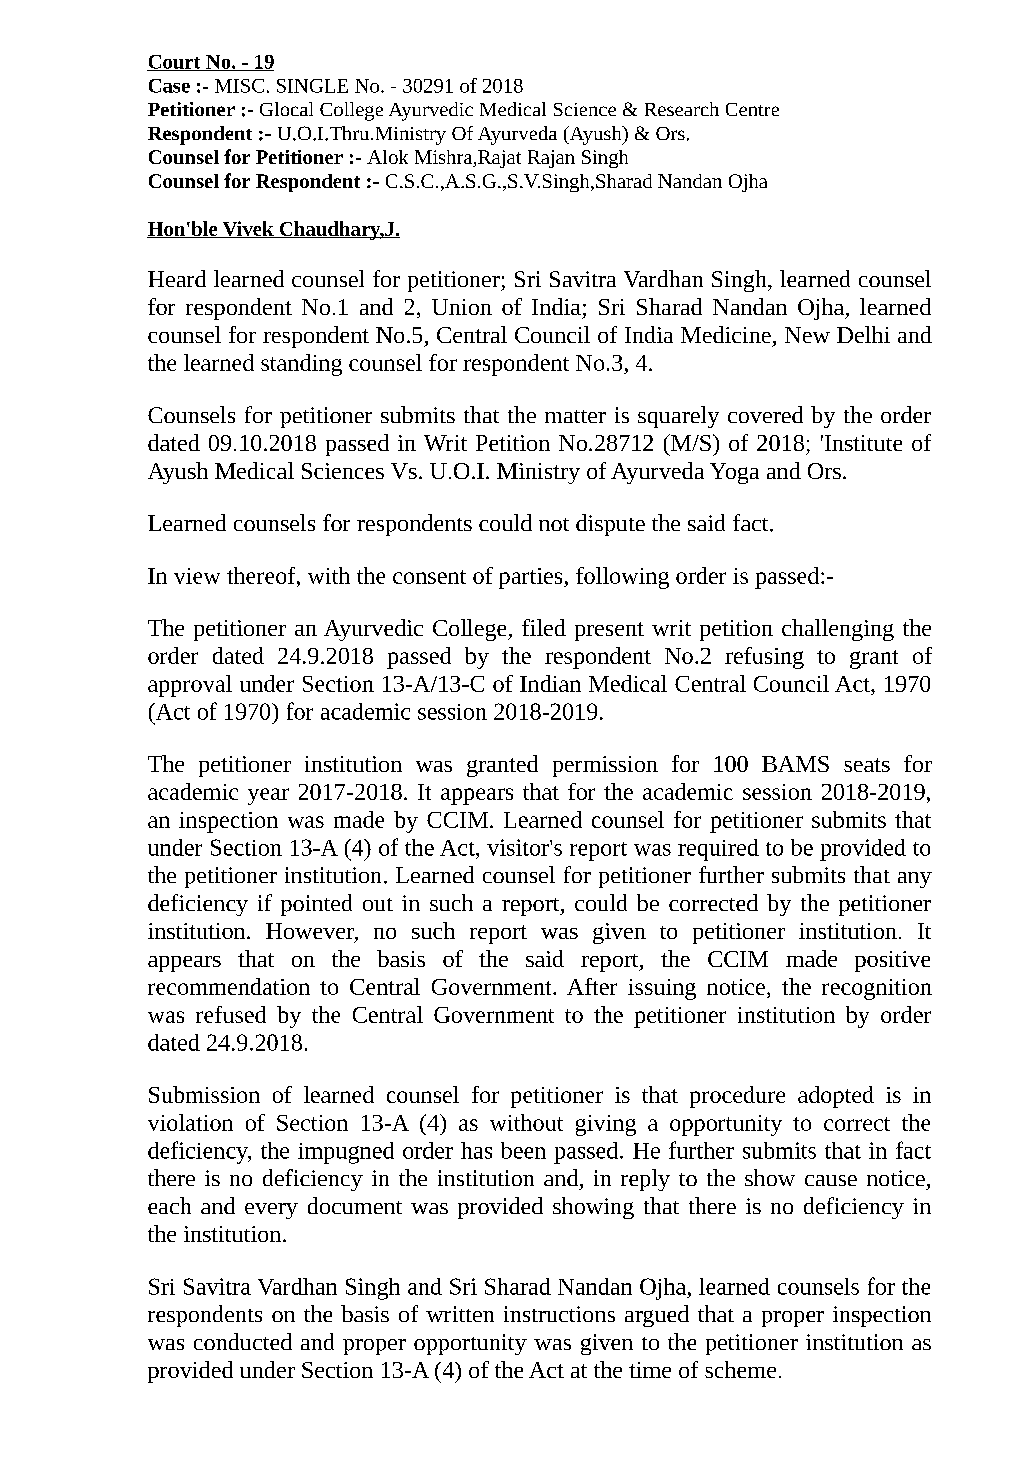 This image has height=1457, width=1030. What do you see at coordinates (197, 576) in the image?
I see `view` at bounding box center [197, 576].
